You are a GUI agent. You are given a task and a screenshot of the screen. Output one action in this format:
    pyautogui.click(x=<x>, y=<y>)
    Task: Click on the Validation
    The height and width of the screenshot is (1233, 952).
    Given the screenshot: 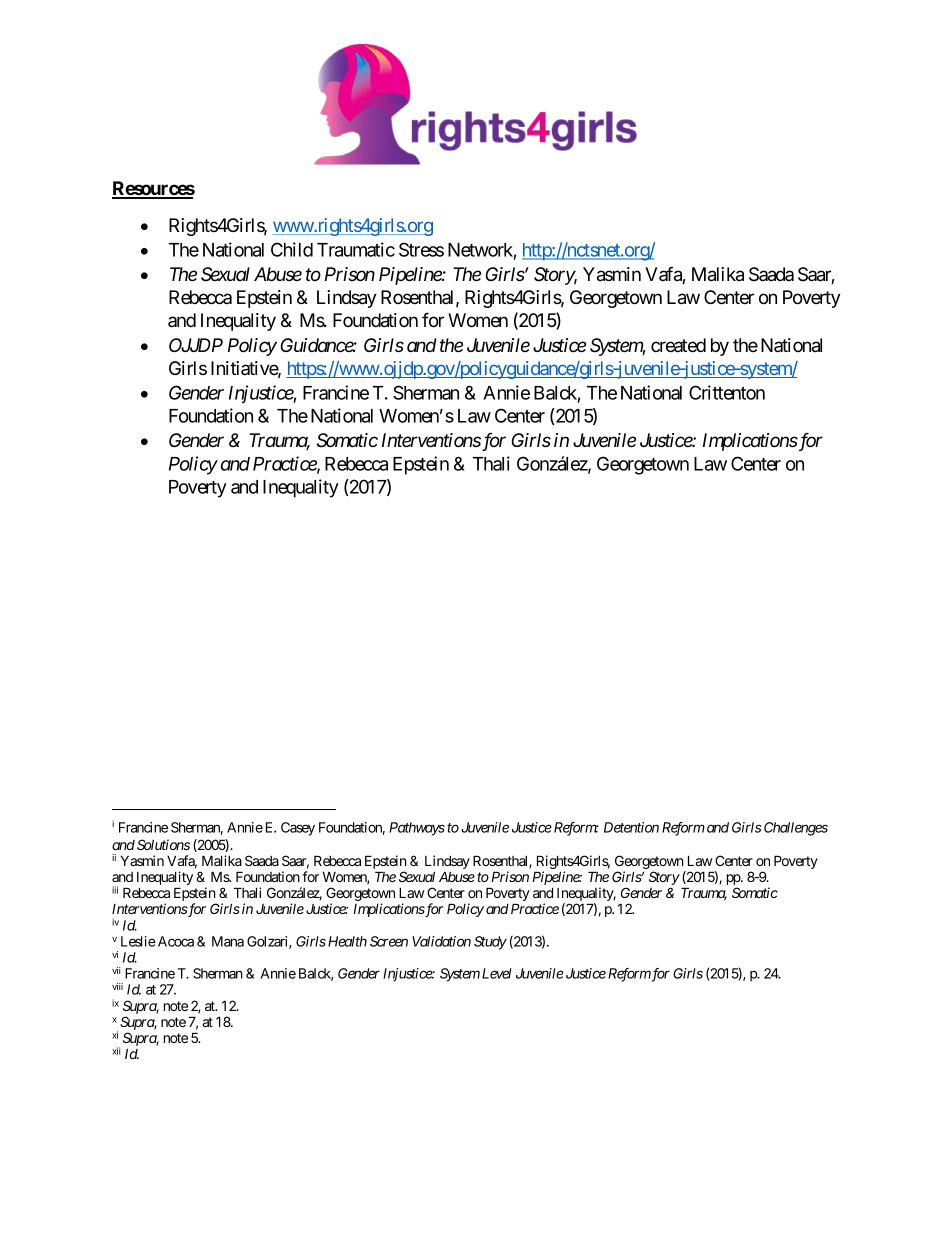 What is the action you would take?
    pyautogui.click(x=441, y=941)
